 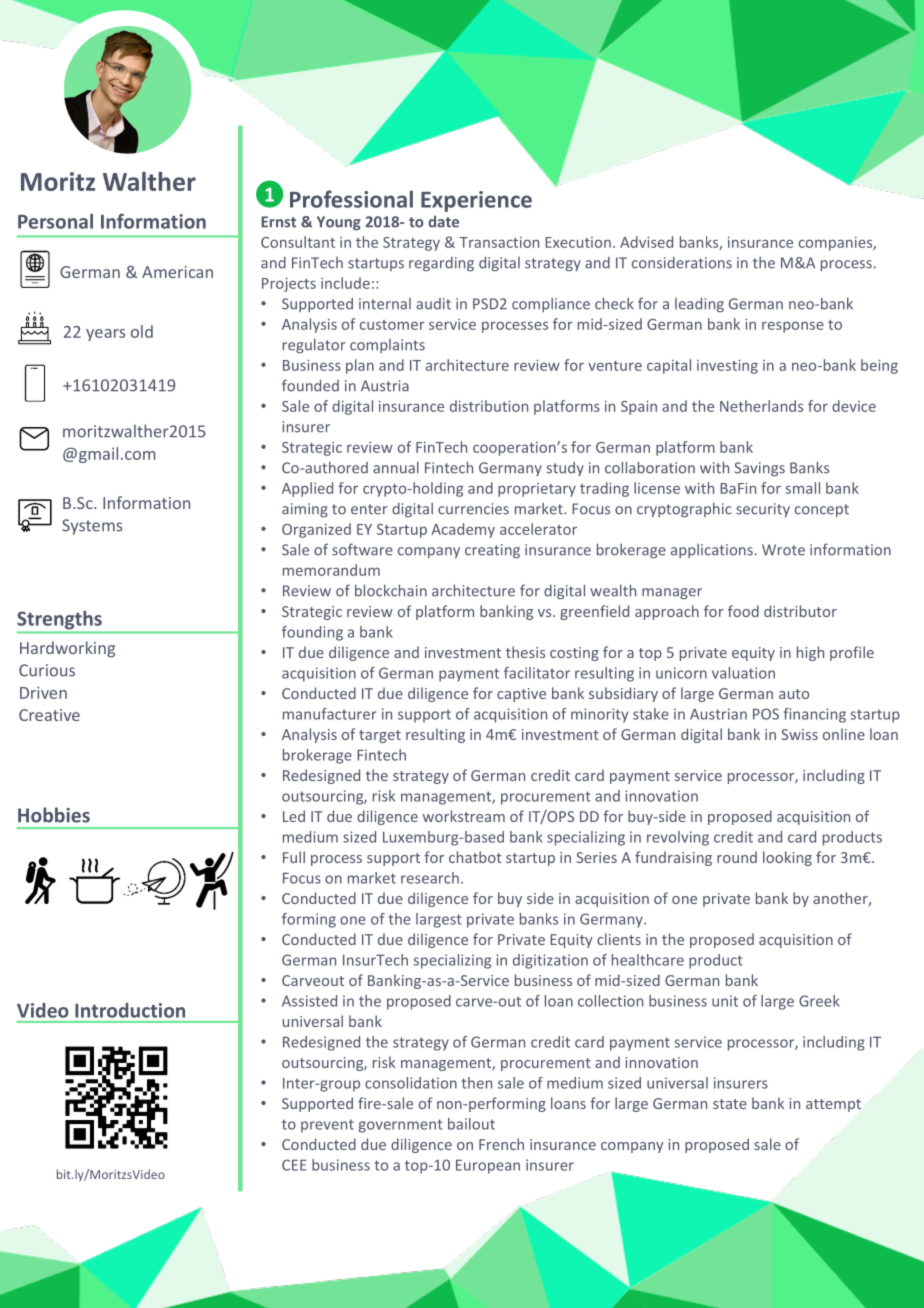 What do you see at coordinates (443, 222) in the screenshot?
I see `date` at bounding box center [443, 222].
